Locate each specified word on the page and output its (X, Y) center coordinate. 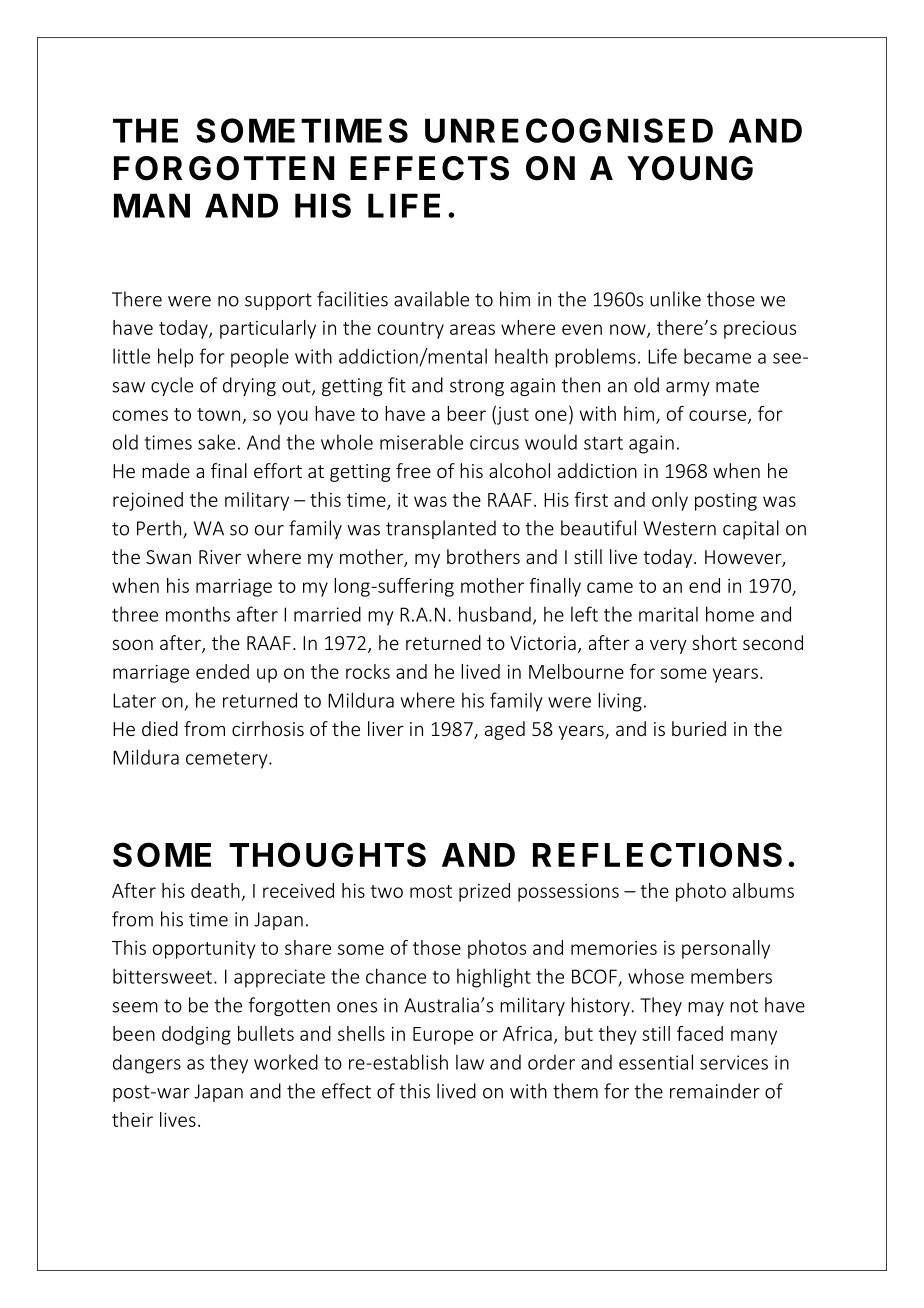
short (714, 642)
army (688, 389)
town (218, 414)
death (215, 890)
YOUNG (690, 168)
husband (495, 614)
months (198, 614)
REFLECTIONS (657, 854)
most (431, 891)
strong (477, 387)
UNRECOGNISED (569, 130)
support (278, 301)
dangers (147, 1064)
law (470, 1062)
